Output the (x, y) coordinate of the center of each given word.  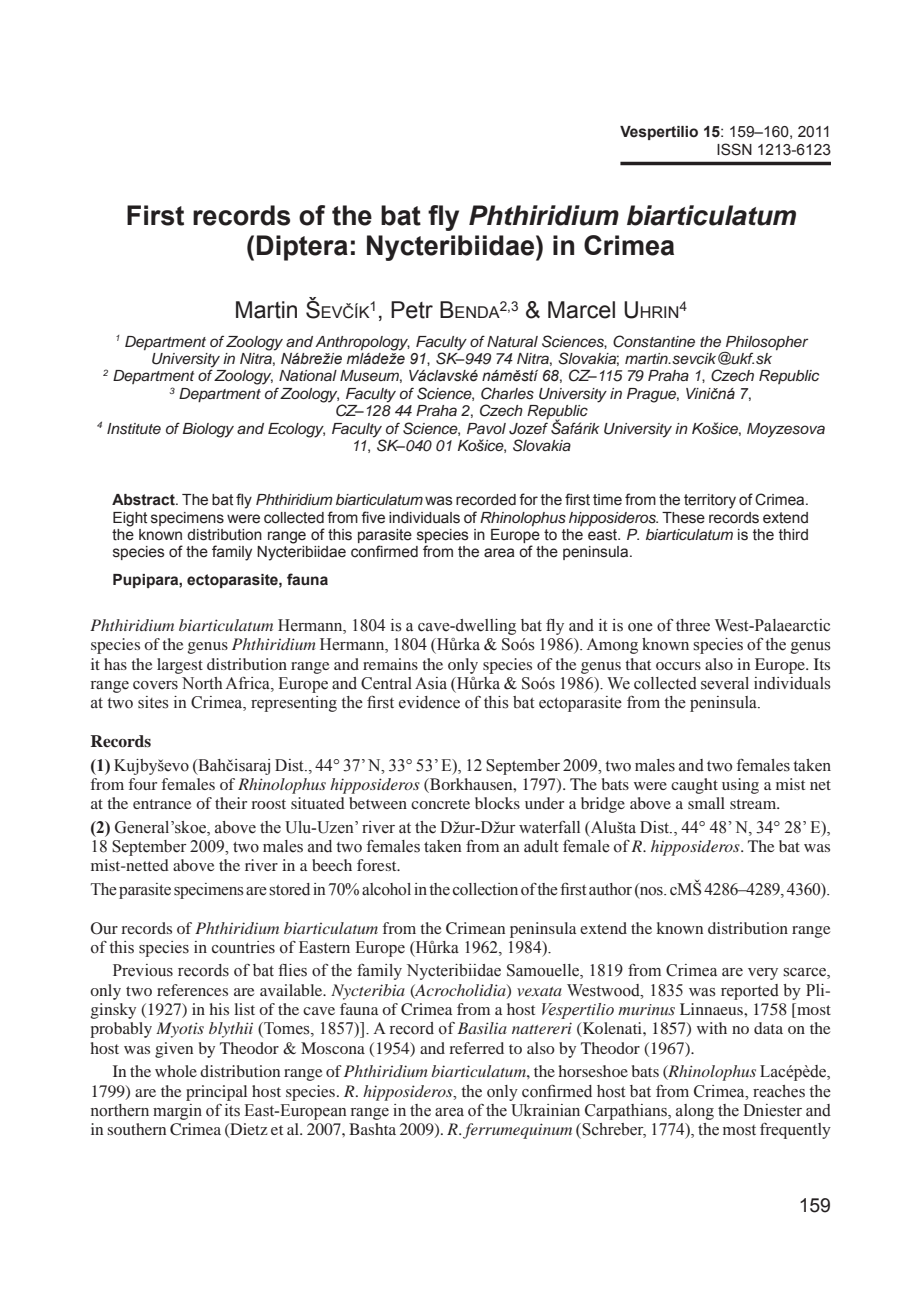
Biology (208, 430)
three (693, 625)
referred (476, 1048)
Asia (431, 683)
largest (180, 666)
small (706, 803)
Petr (412, 310)
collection (485, 889)
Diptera (302, 248)
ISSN (734, 149)
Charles (507, 393)
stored (289, 889)
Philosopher (767, 343)
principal (216, 1093)
